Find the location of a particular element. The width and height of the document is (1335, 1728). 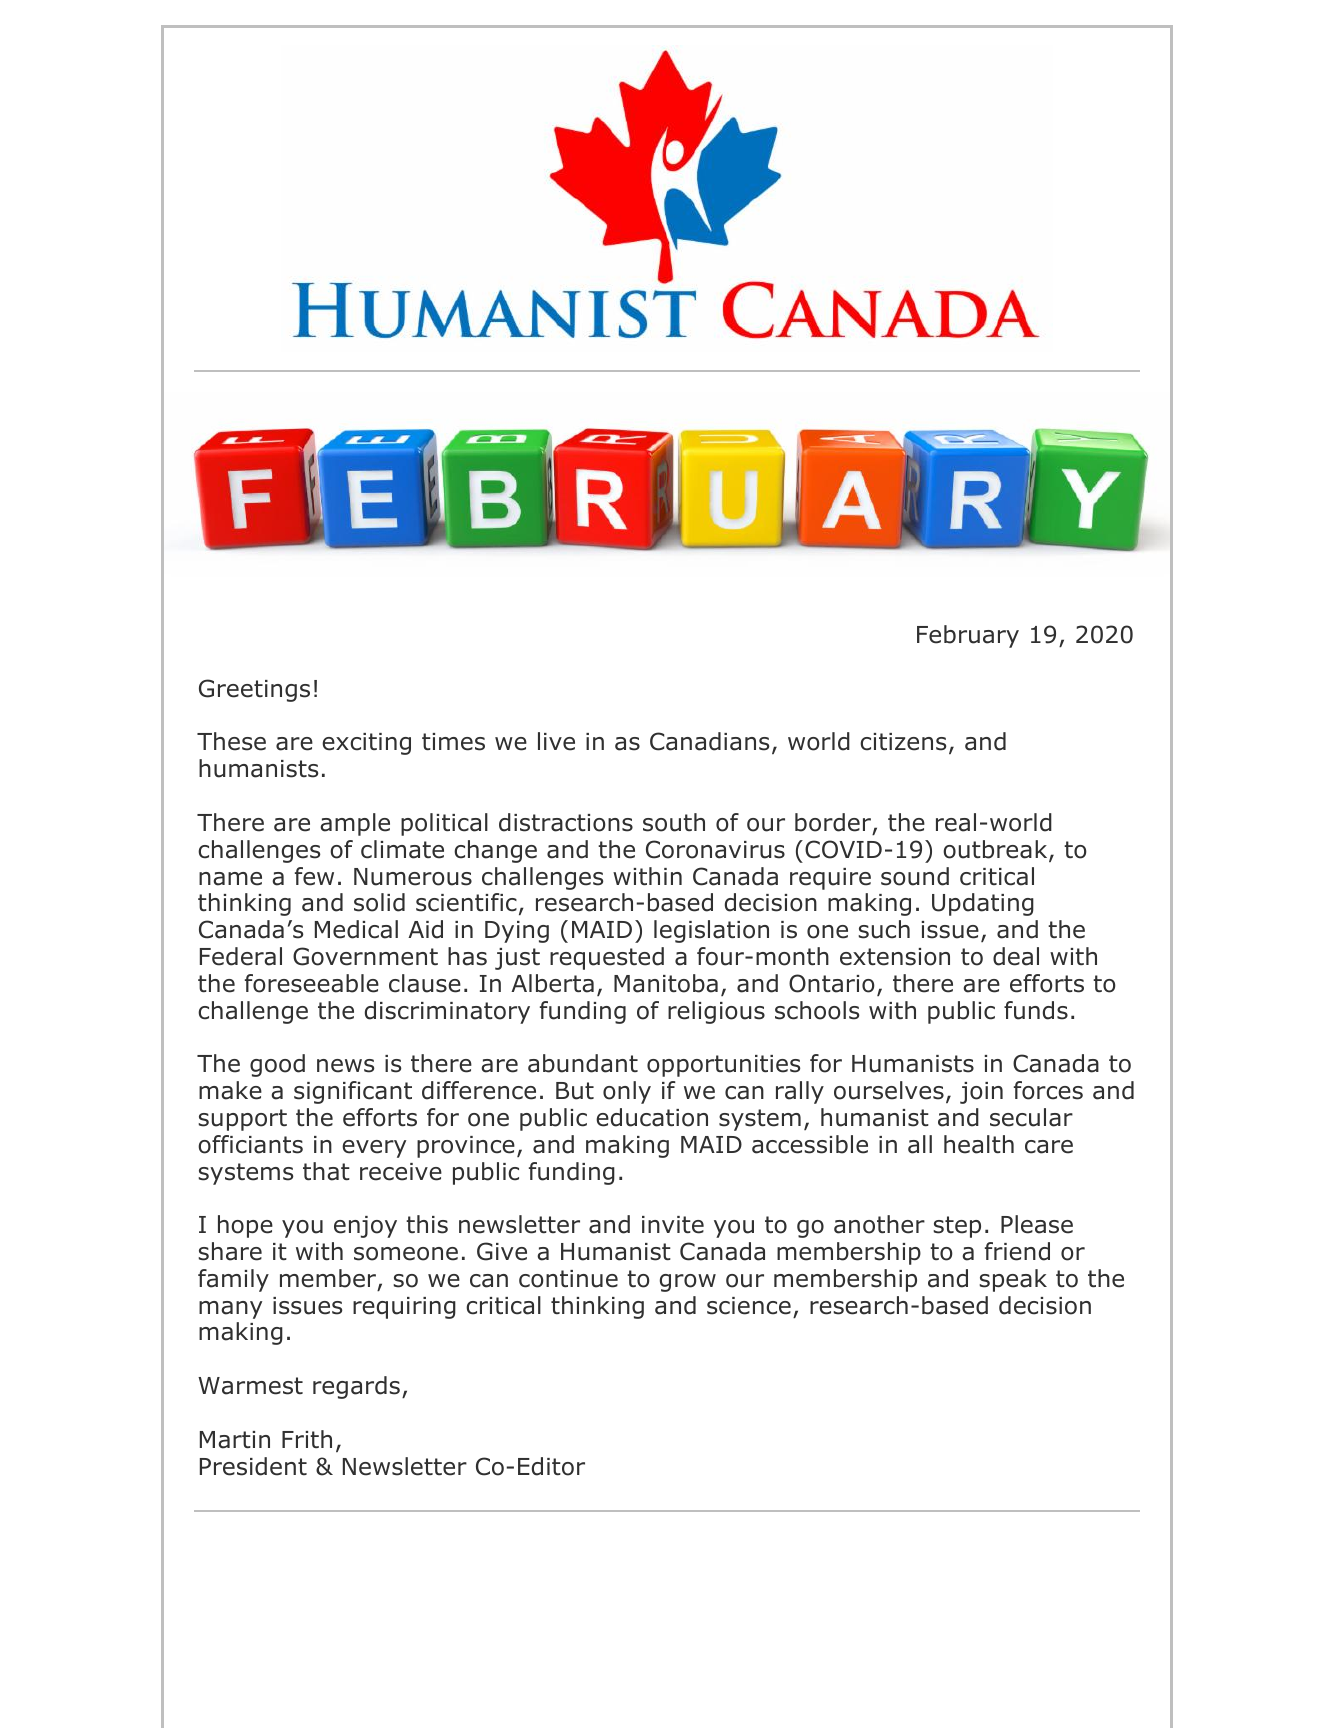

Greetings is located at coordinates (254, 690).
